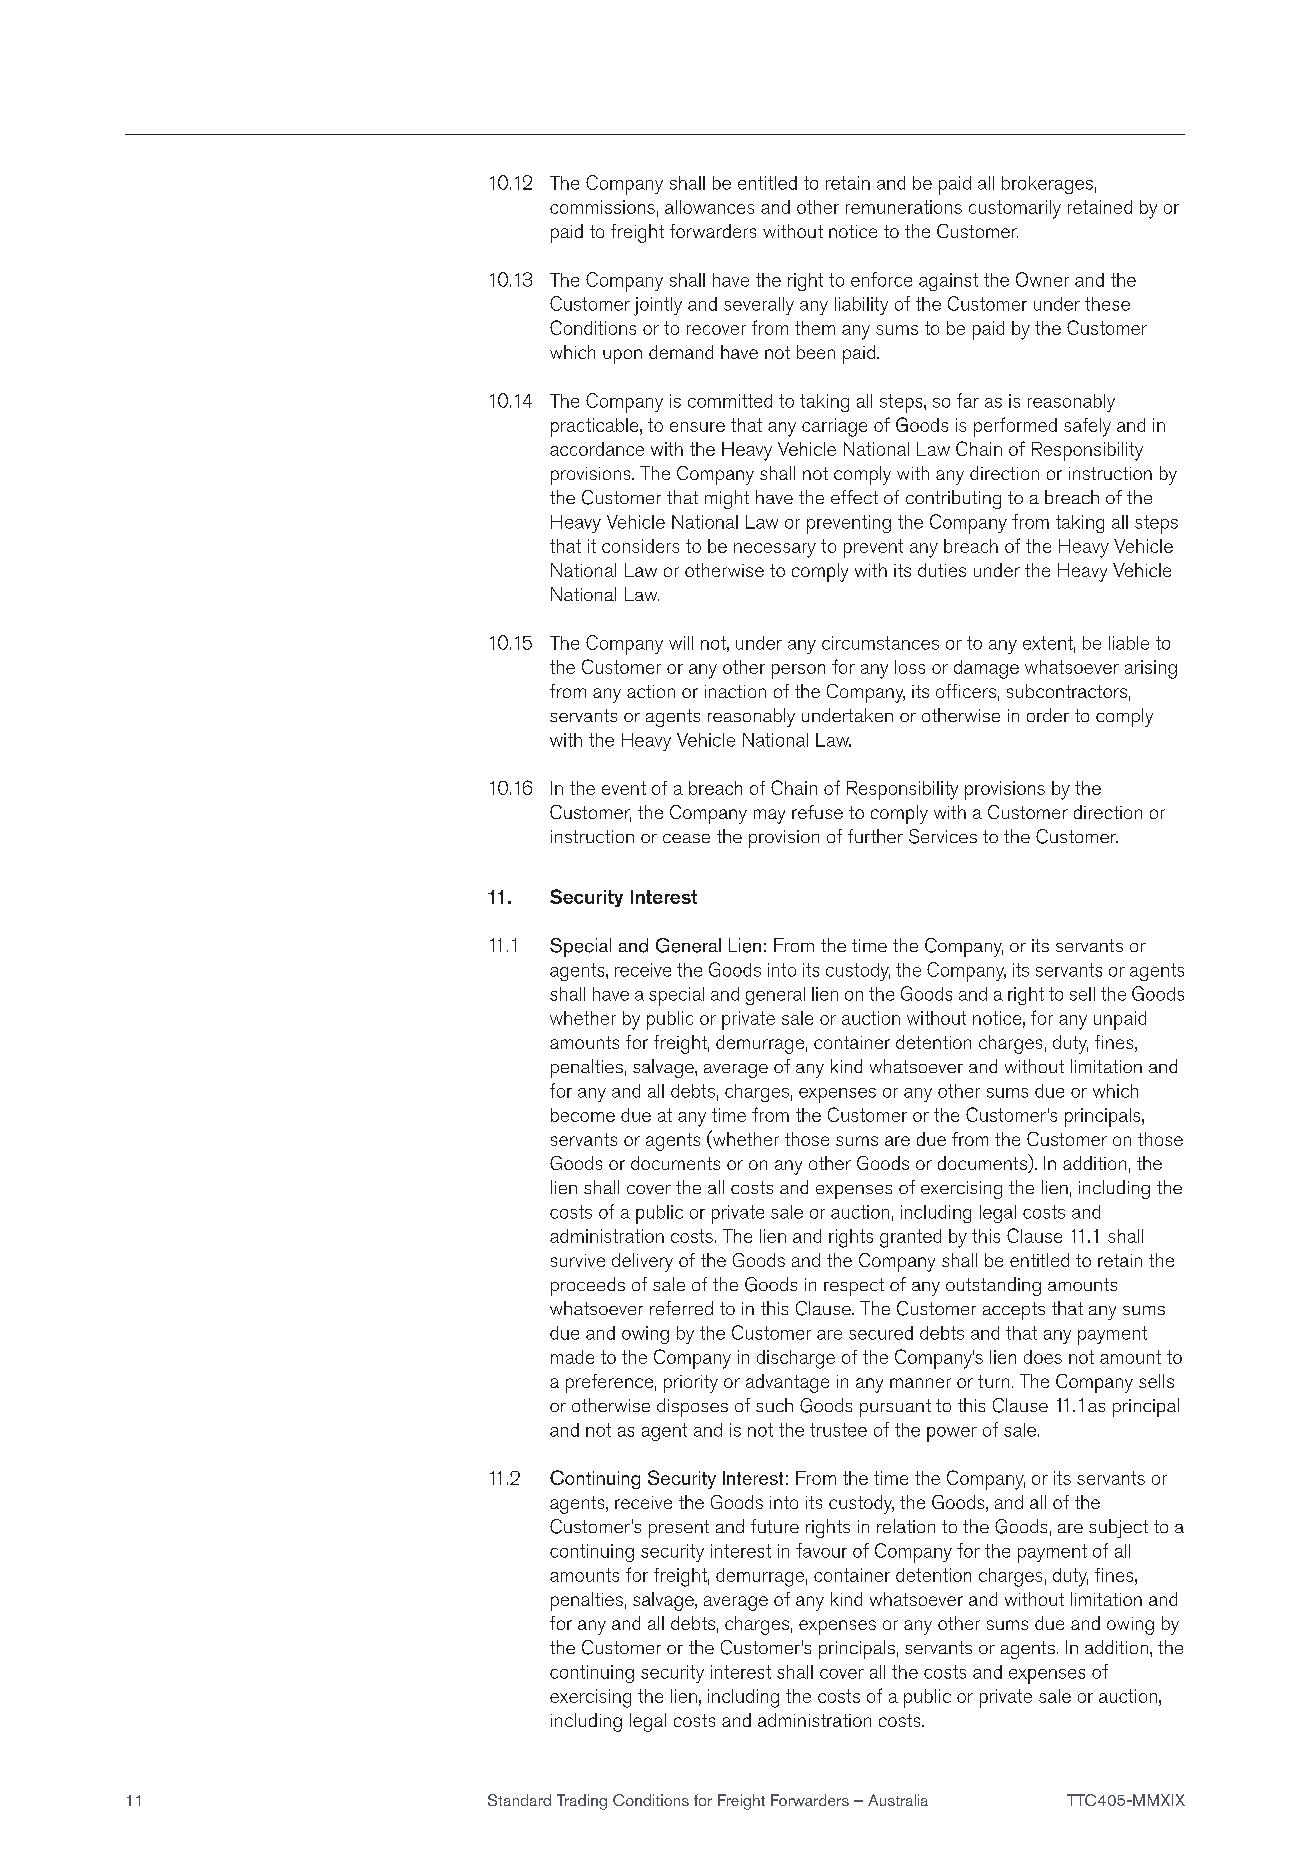  I want to click on refuse, so click(817, 812).
